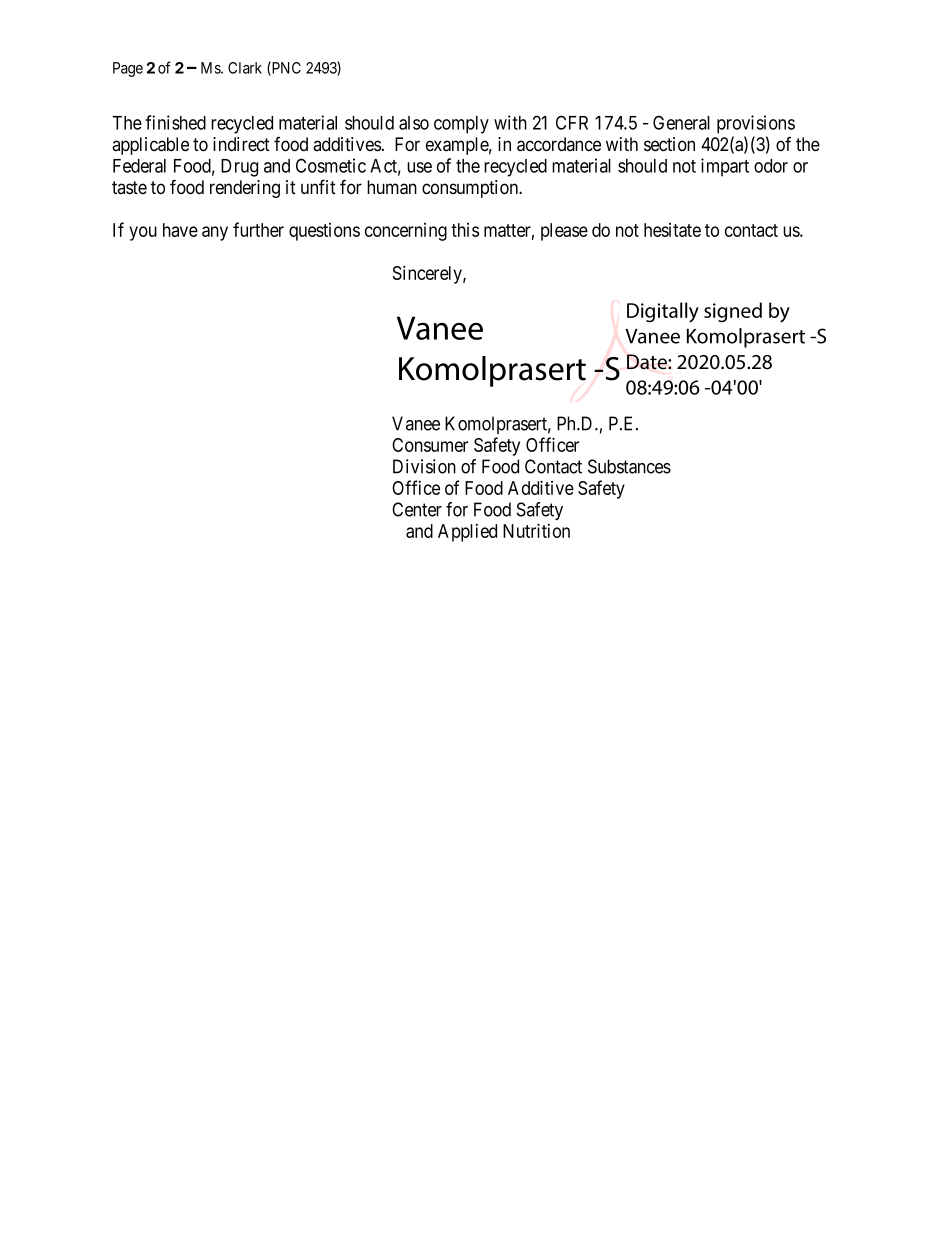 The height and width of the screenshot is (1233, 952). What do you see at coordinates (465, 230) in the screenshot?
I see `this` at bounding box center [465, 230].
